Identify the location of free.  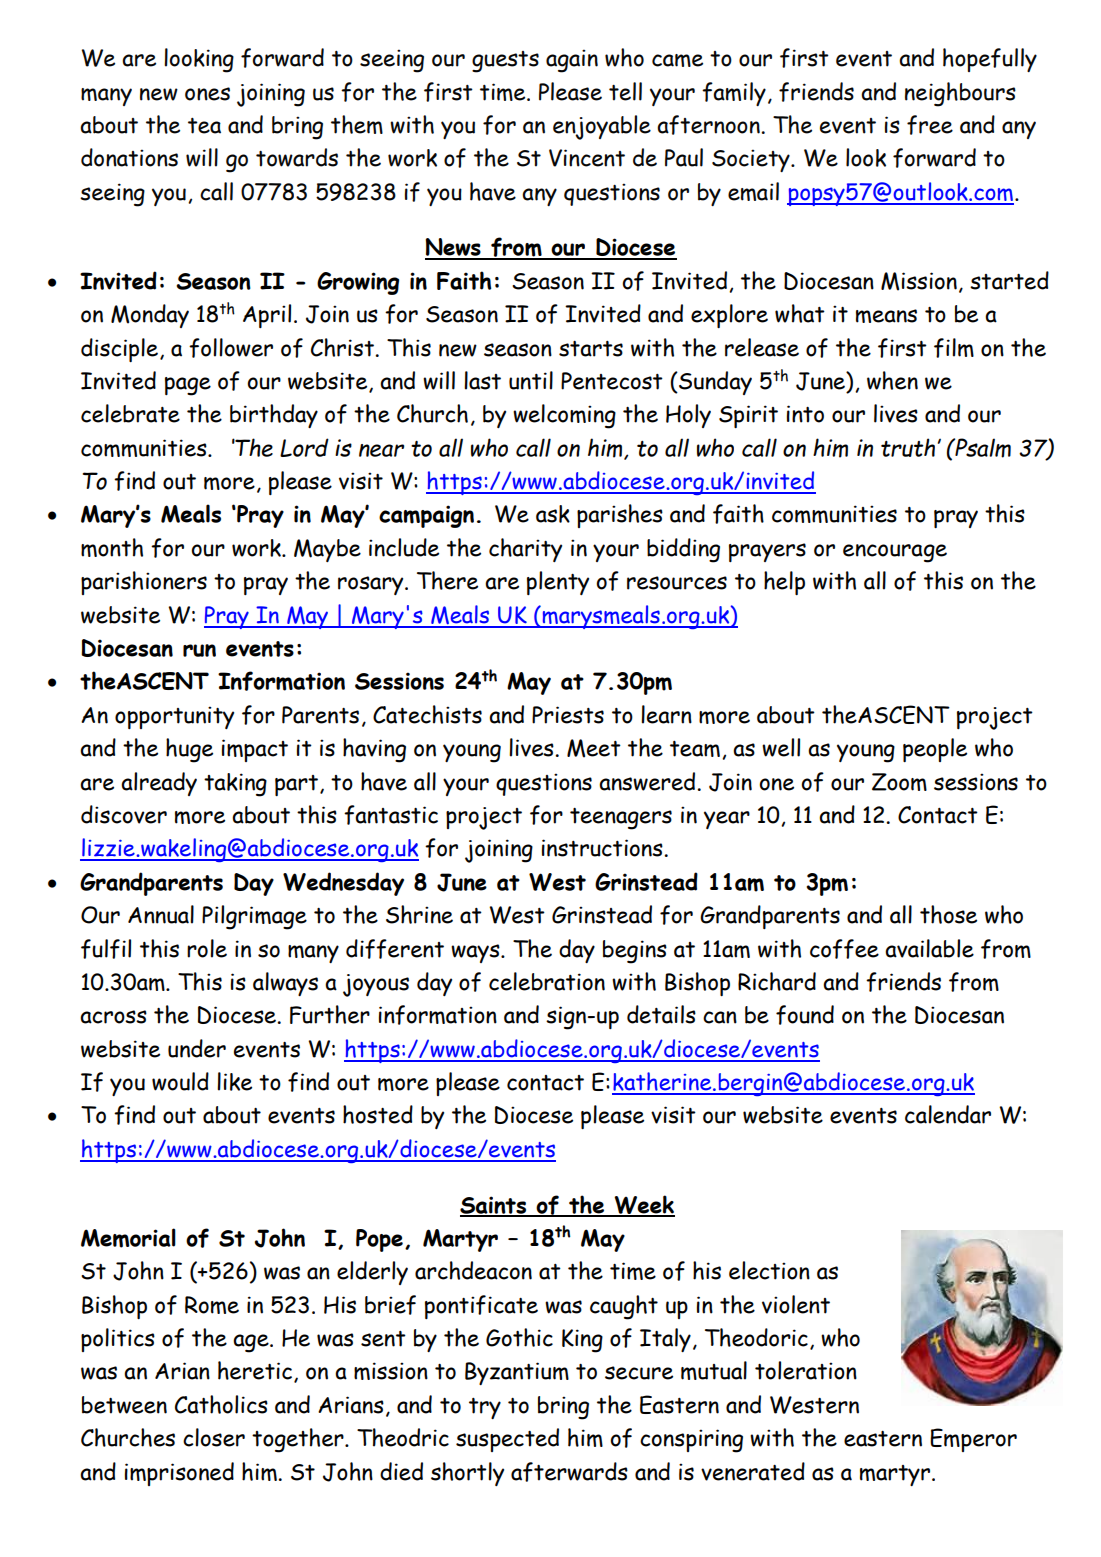
(930, 125).
